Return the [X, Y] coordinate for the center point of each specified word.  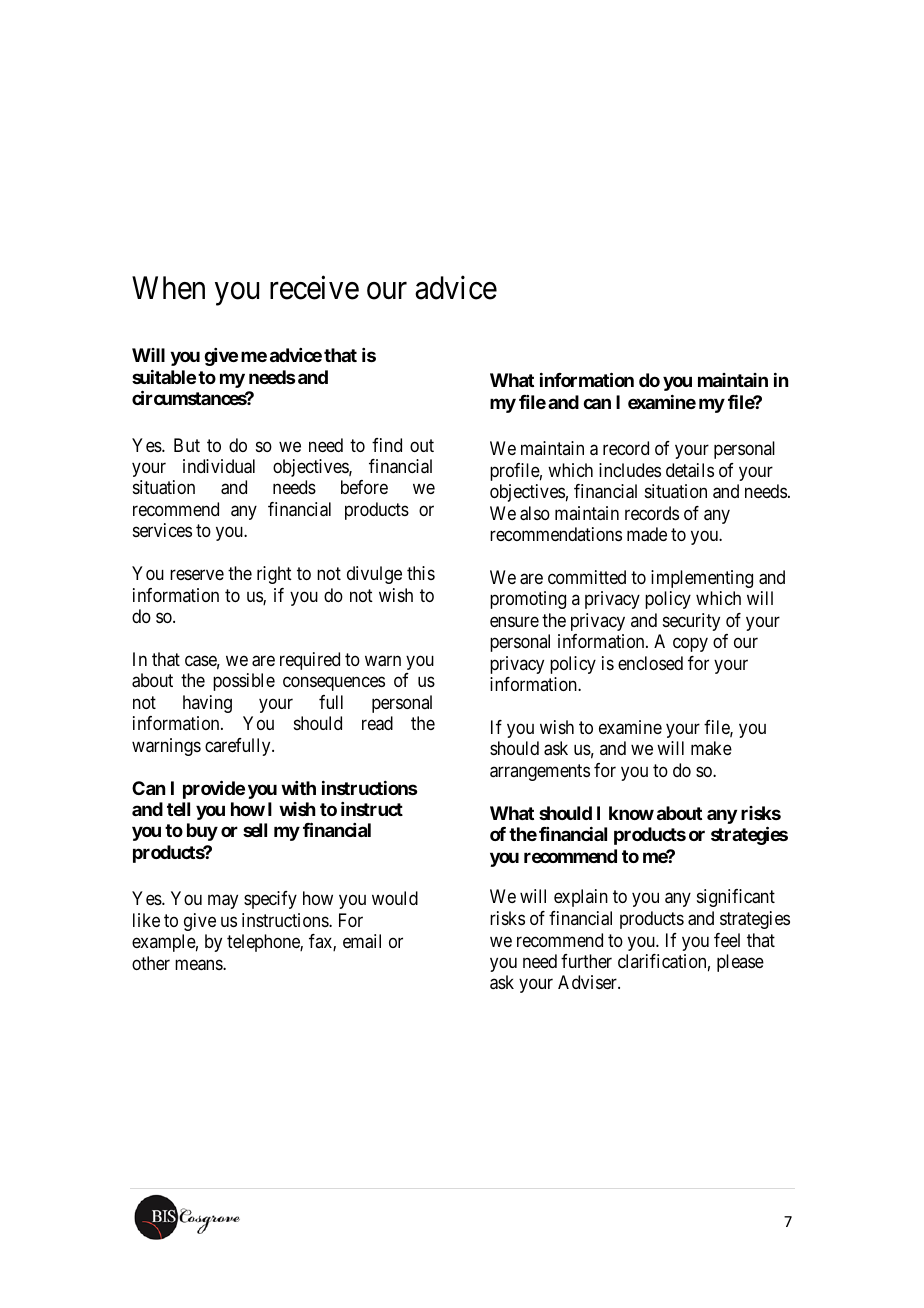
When [168, 288]
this [421, 573]
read [377, 723]
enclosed [650, 663]
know [631, 813]
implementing [702, 579]
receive [314, 287]
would [395, 898]
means [199, 965]
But [187, 445]
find [387, 445]
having [207, 704]
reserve [197, 575]
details [690, 470]
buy [202, 832]
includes [630, 470]
